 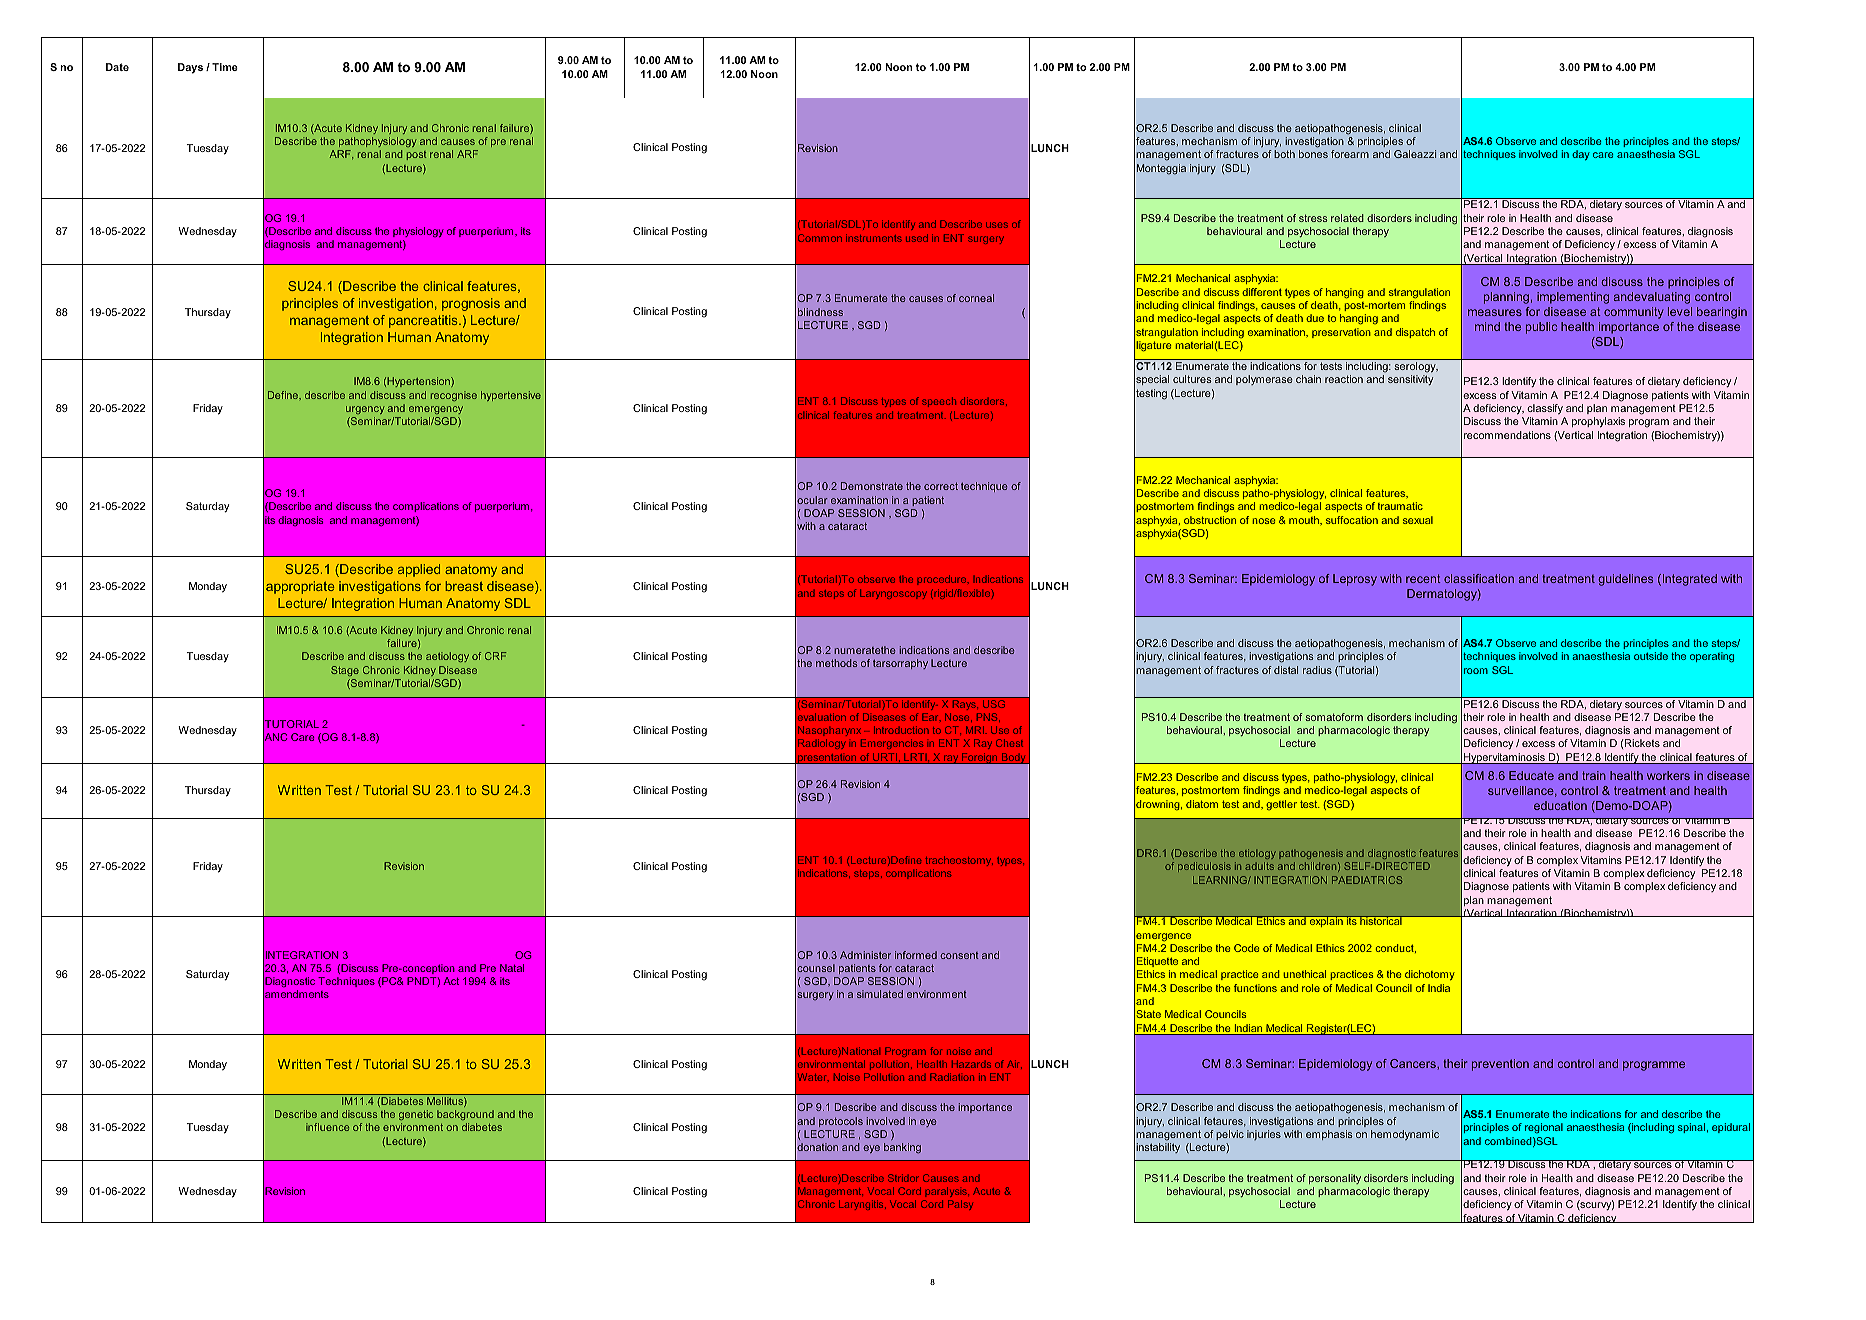 What do you see at coordinates (836, 663) in the image?
I see `methods` at bounding box center [836, 663].
